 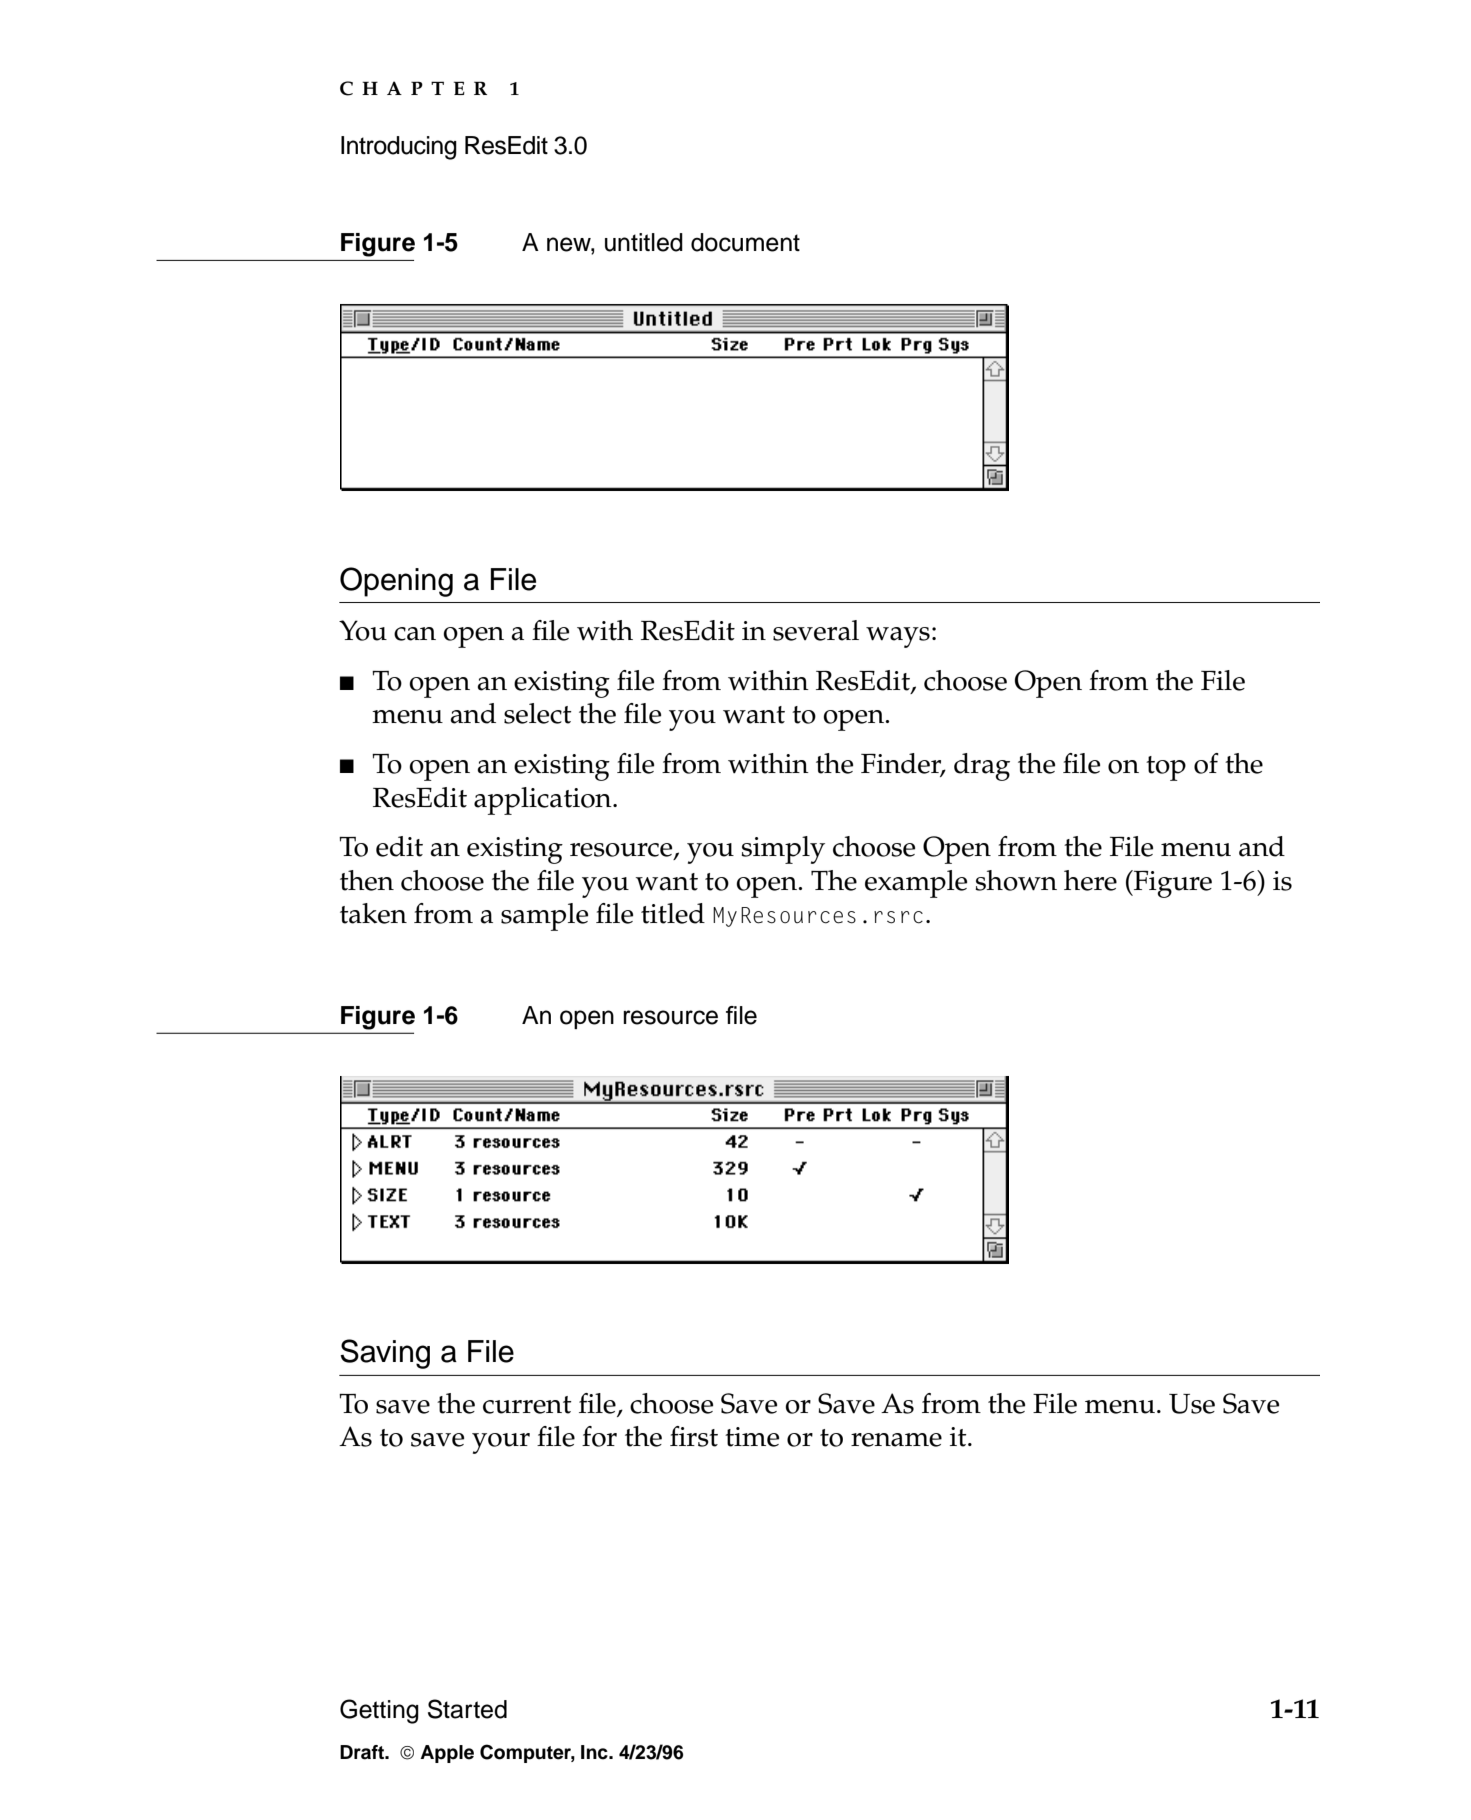 What do you see at coordinates (385, 1354) in the document?
I see `Saving` at bounding box center [385, 1354].
